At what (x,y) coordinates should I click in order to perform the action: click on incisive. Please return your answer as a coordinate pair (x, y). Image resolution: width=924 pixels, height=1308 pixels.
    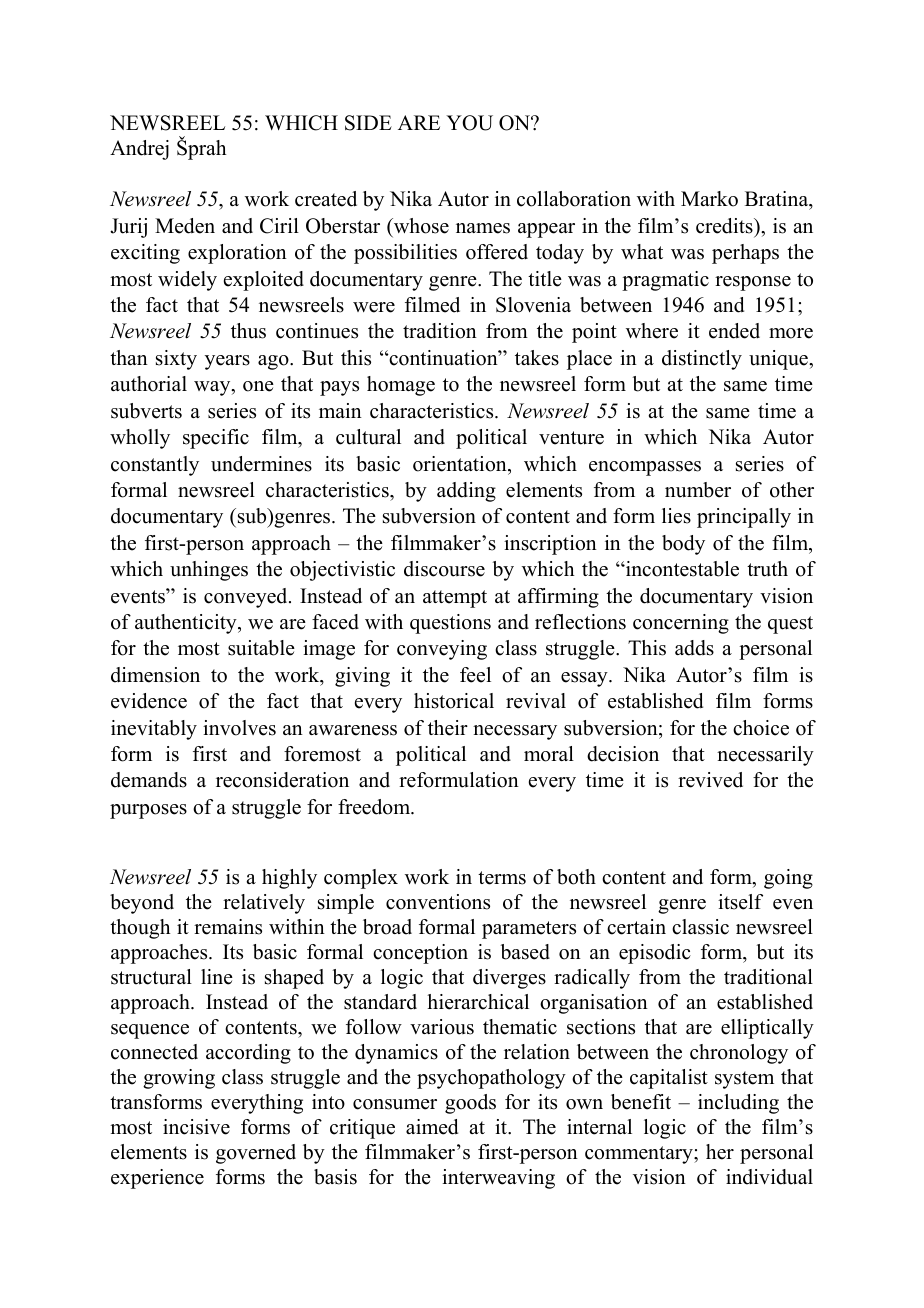
    Looking at the image, I should click on (196, 1127).
